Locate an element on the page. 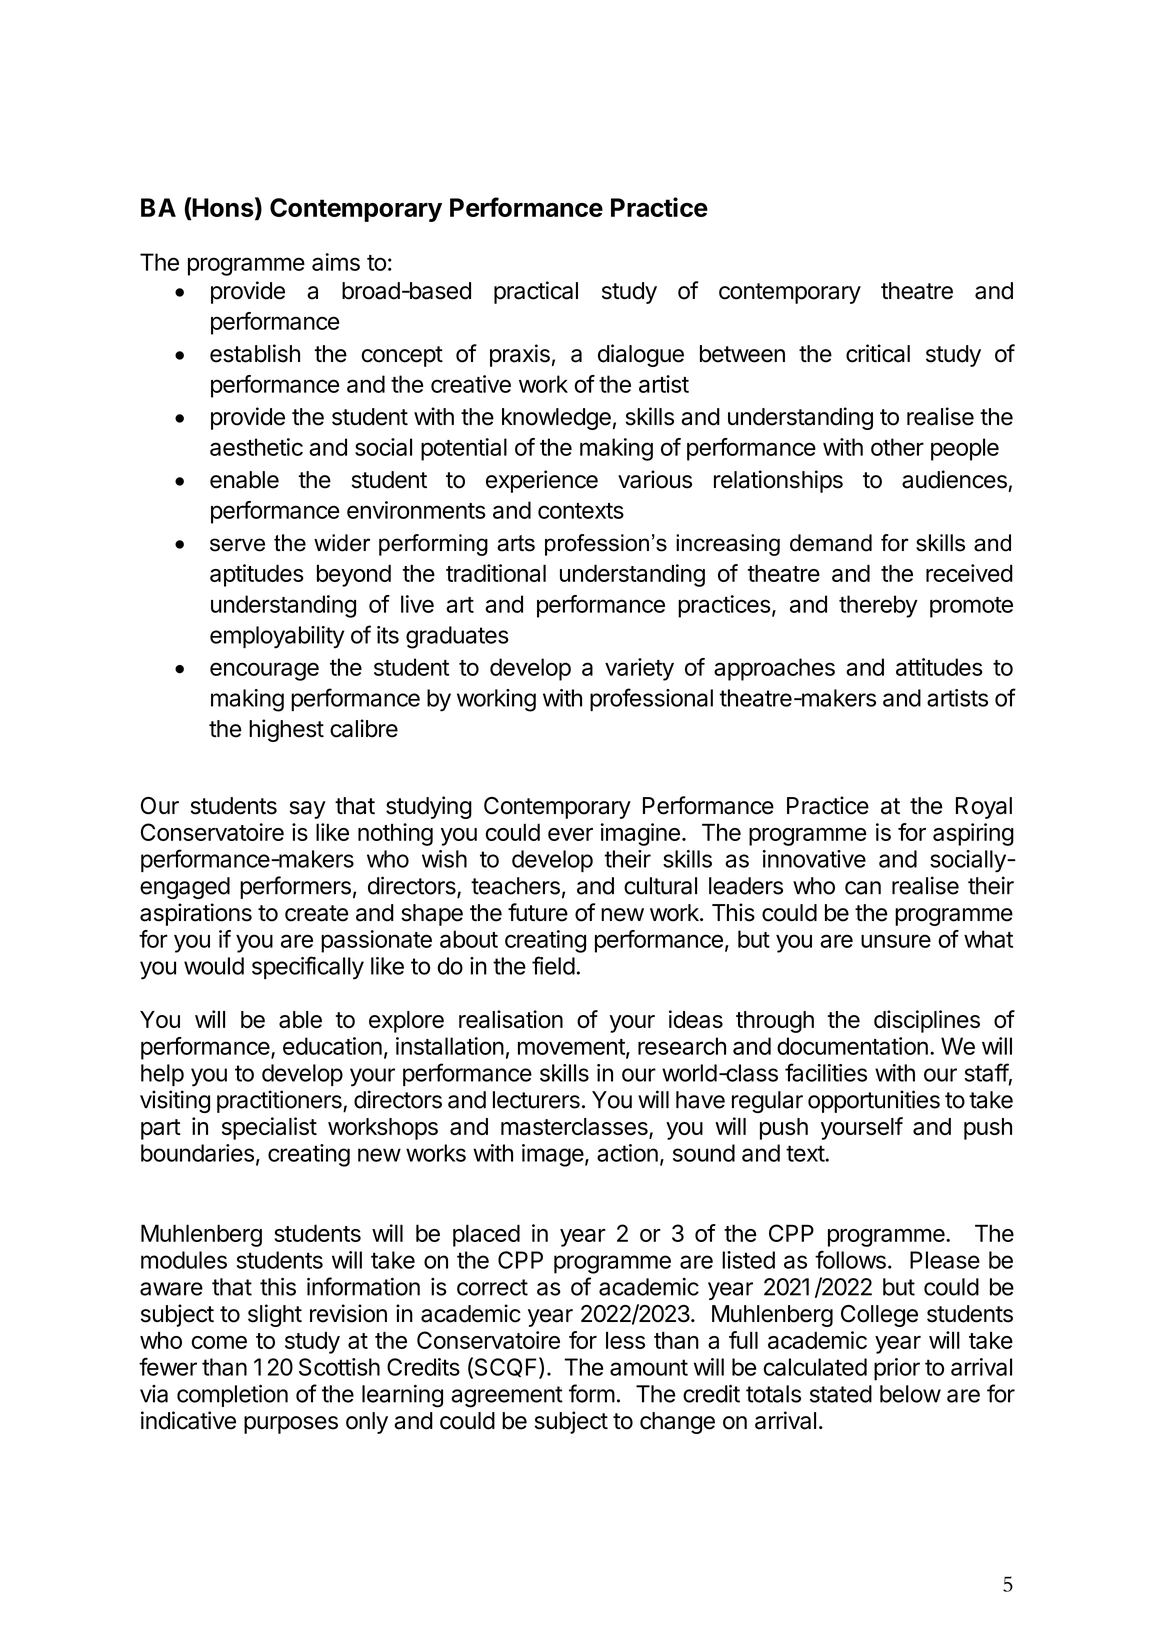  aptitudes is located at coordinates (257, 575).
